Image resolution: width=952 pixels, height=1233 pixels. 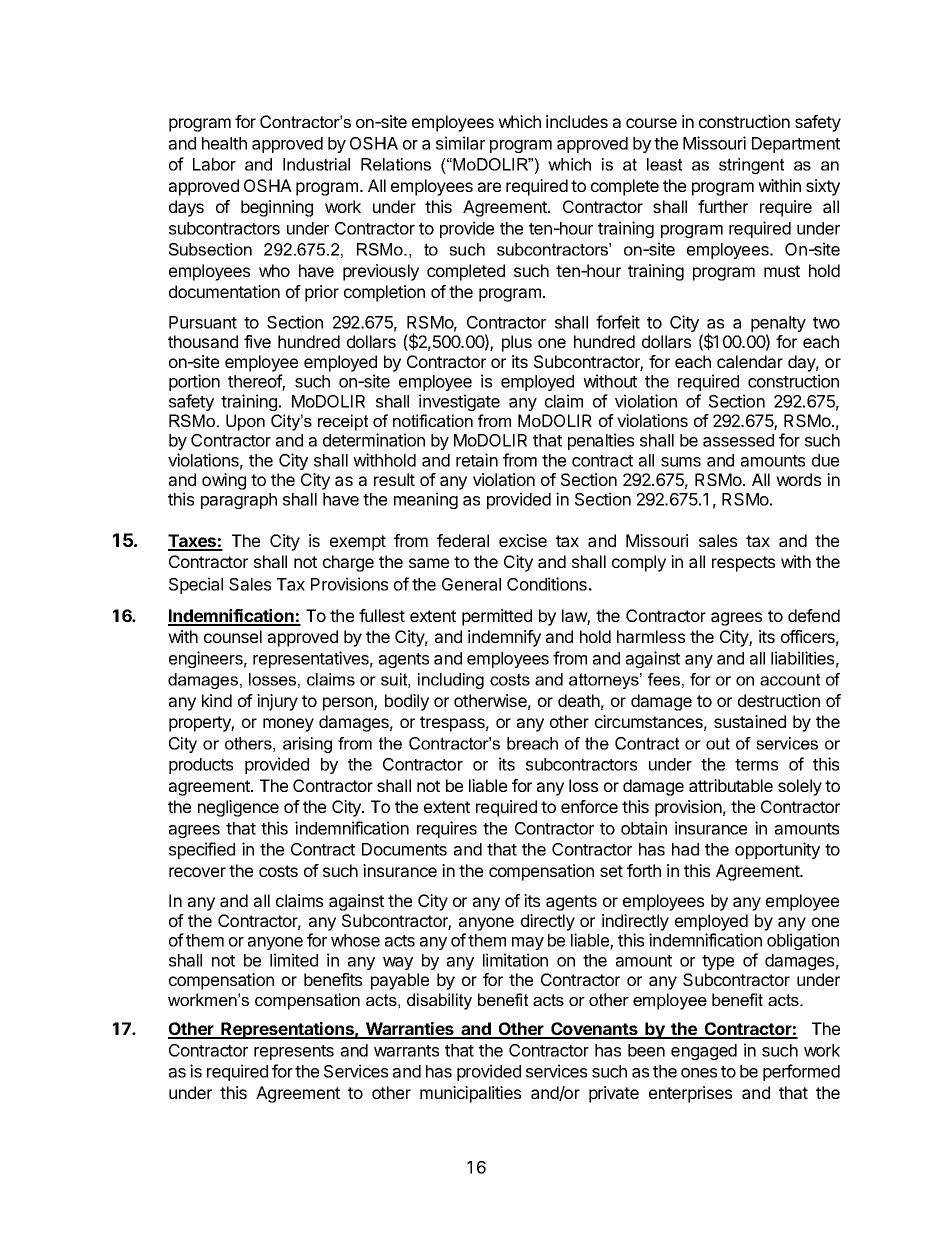 I want to click on plus, so click(x=517, y=343).
